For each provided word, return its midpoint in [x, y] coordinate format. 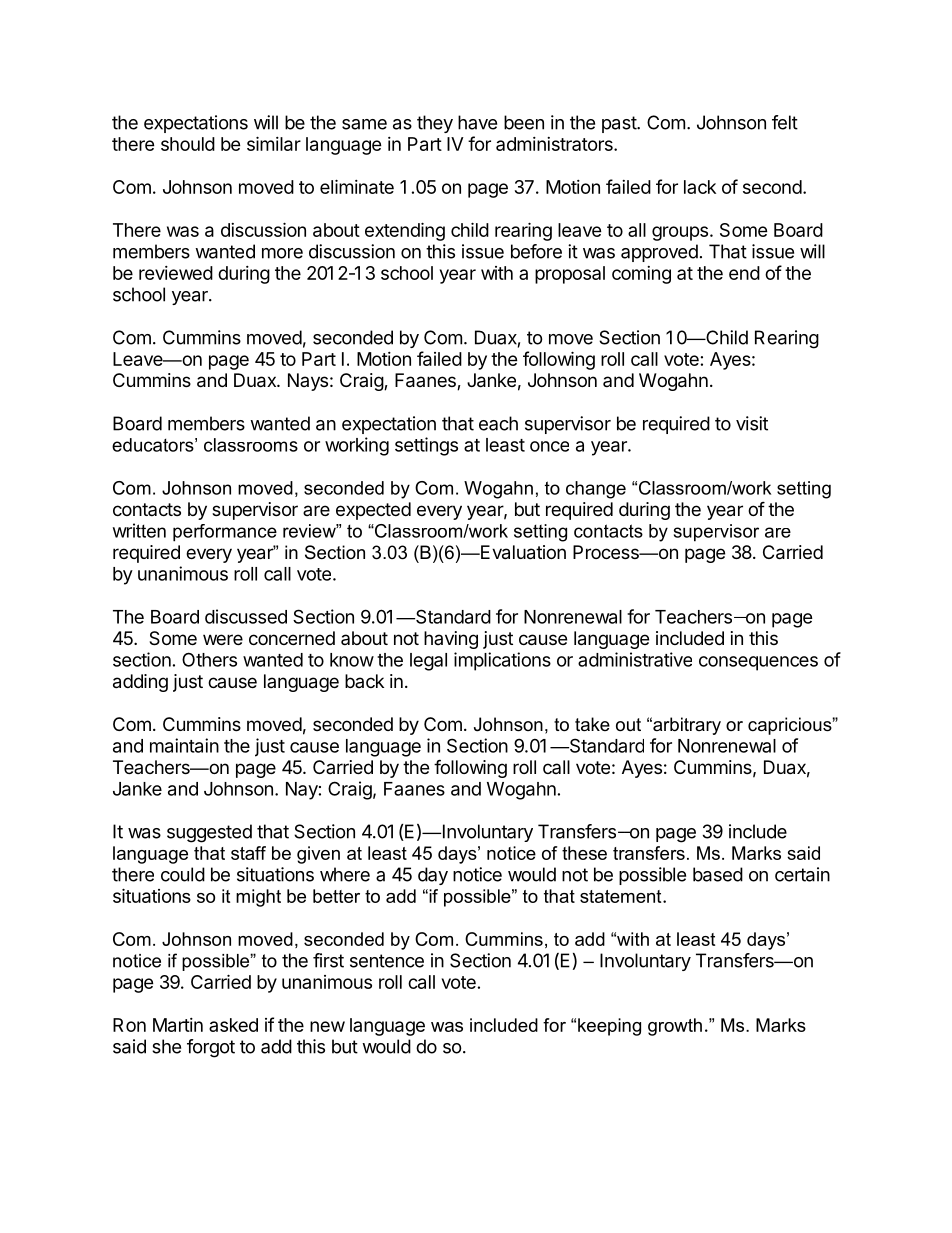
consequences [758, 663]
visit [752, 423]
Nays [308, 382]
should [188, 144]
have [477, 122]
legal [428, 662]
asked [233, 1025]
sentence [387, 961]
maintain [184, 745]
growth [675, 1027]
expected [373, 511]
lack [700, 187]
